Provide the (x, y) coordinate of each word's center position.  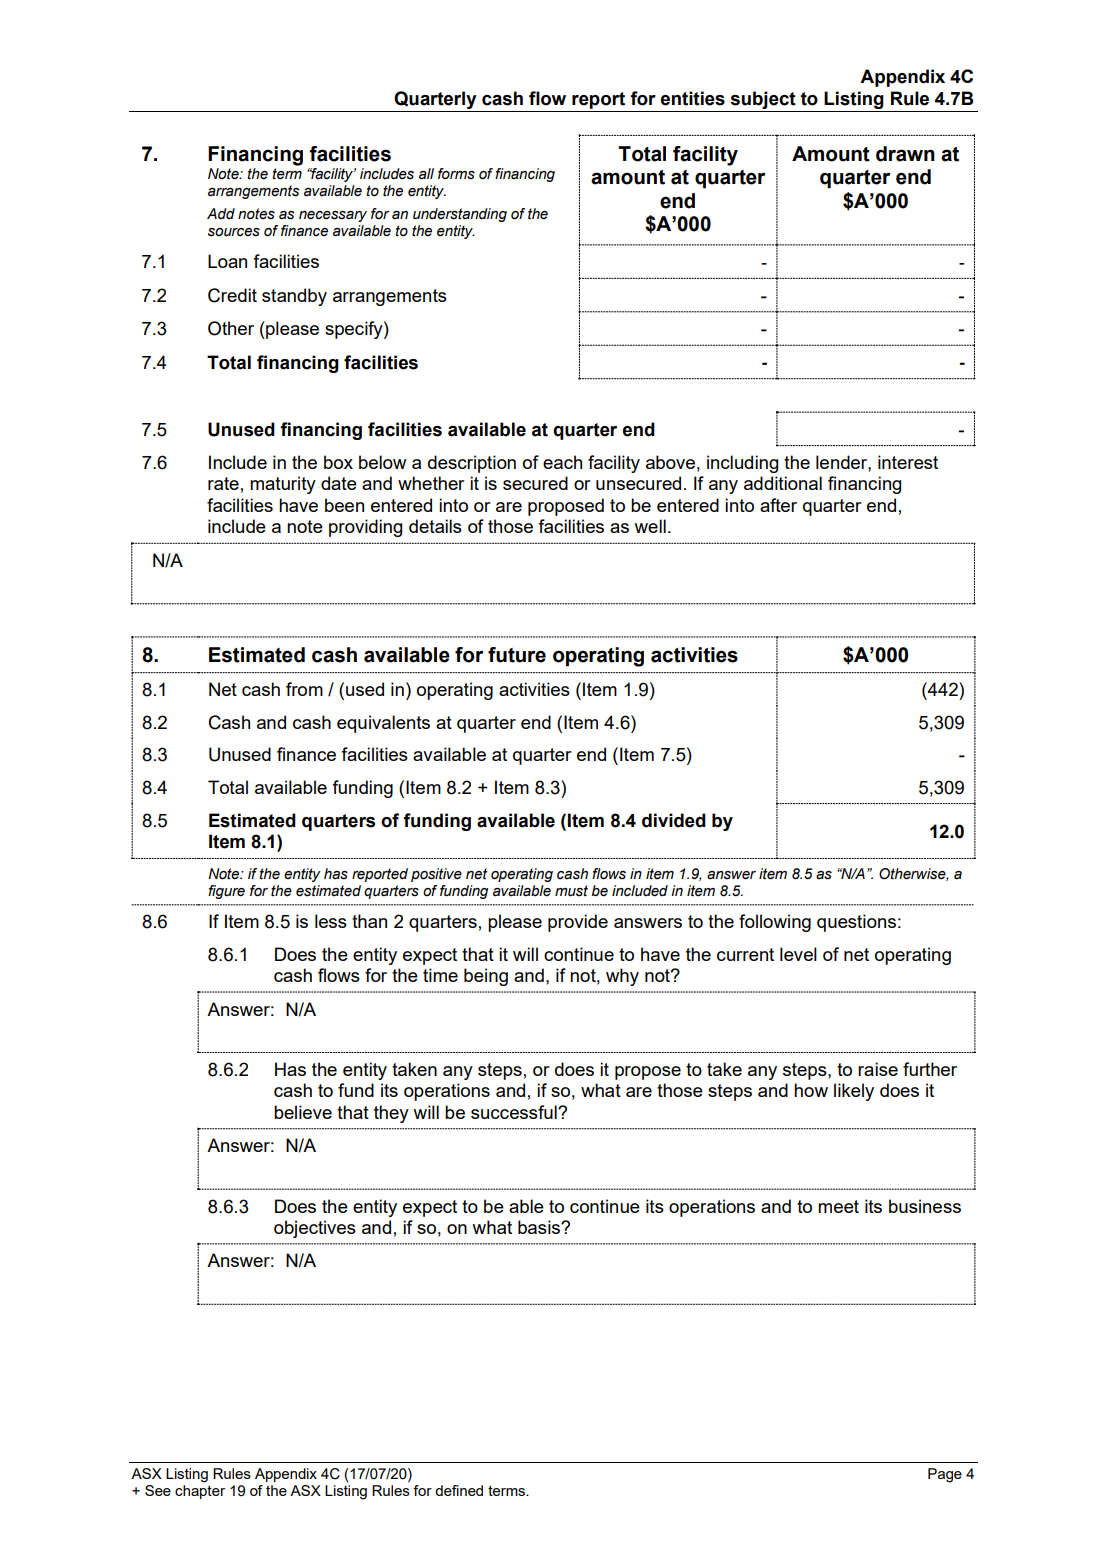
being (486, 977)
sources (234, 232)
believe (303, 1112)
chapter (200, 1492)
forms (456, 174)
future (517, 655)
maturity (283, 485)
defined (459, 1490)
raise (878, 1069)
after (778, 505)
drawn (905, 154)
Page (945, 1475)
